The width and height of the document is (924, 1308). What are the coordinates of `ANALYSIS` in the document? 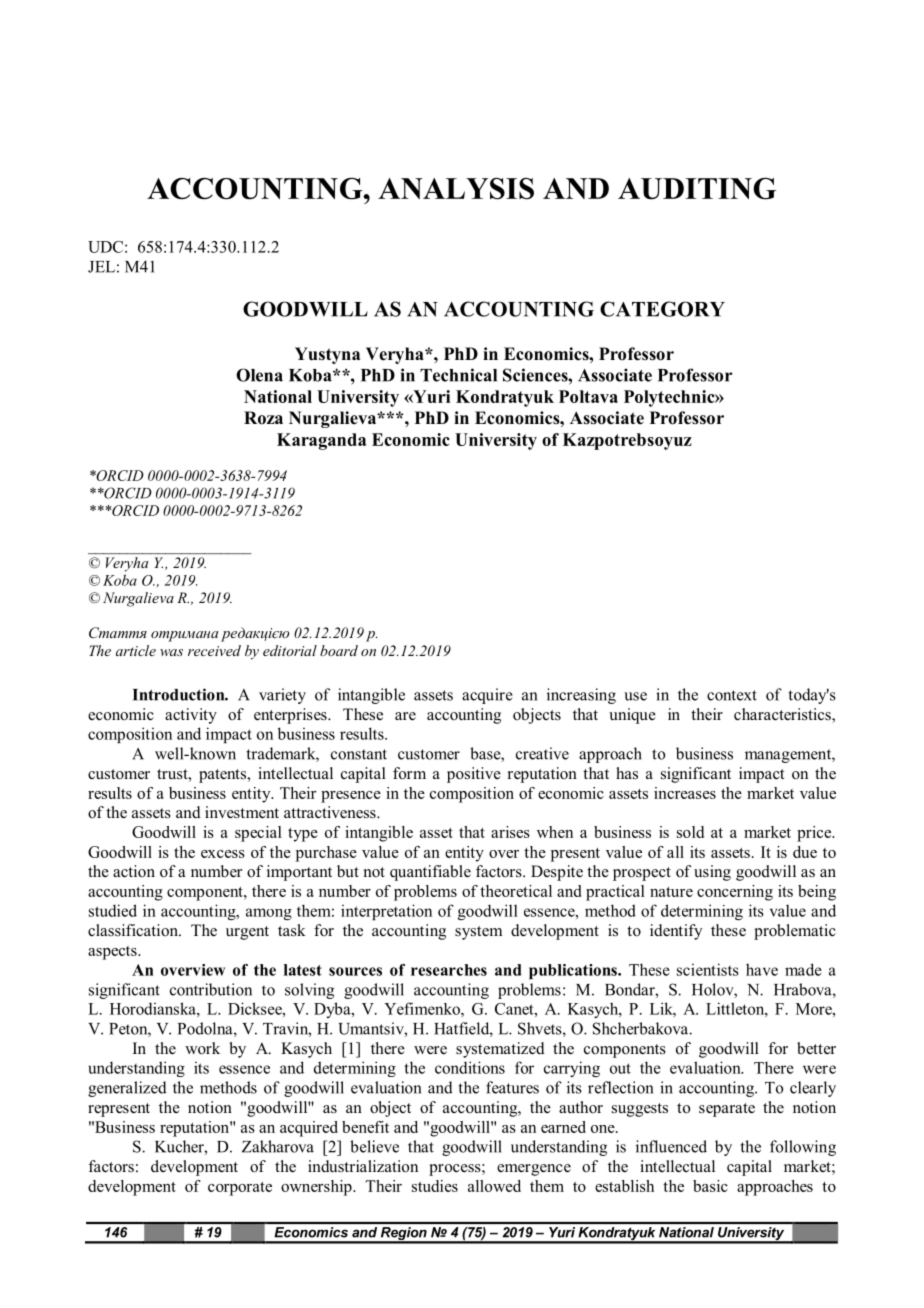 It's located at (456, 189).
